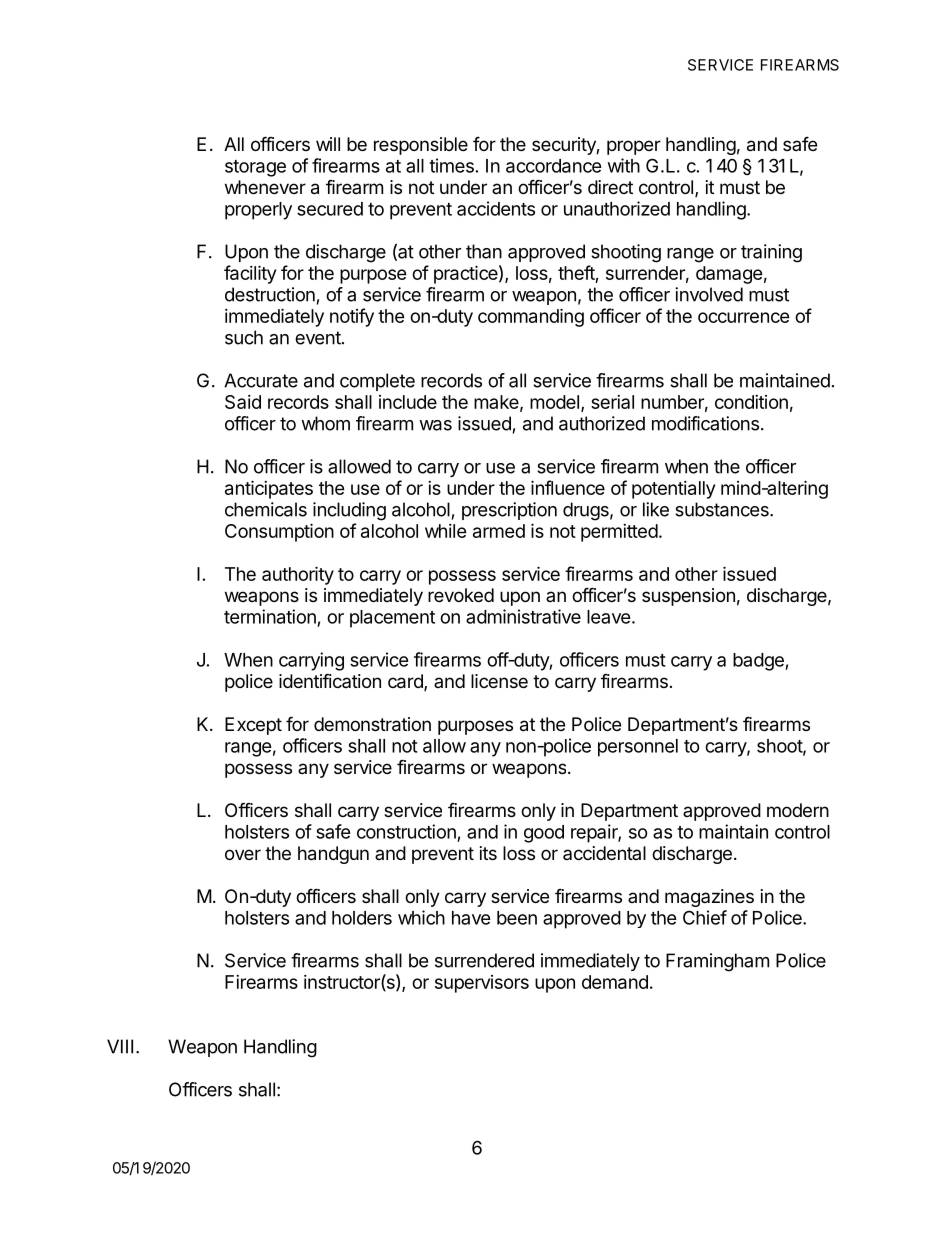 Image resolution: width=952 pixels, height=1233 pixels. What do you see at coordinates (243, 402) in the document?
I see `Said` at bounding box center [243, 402].
